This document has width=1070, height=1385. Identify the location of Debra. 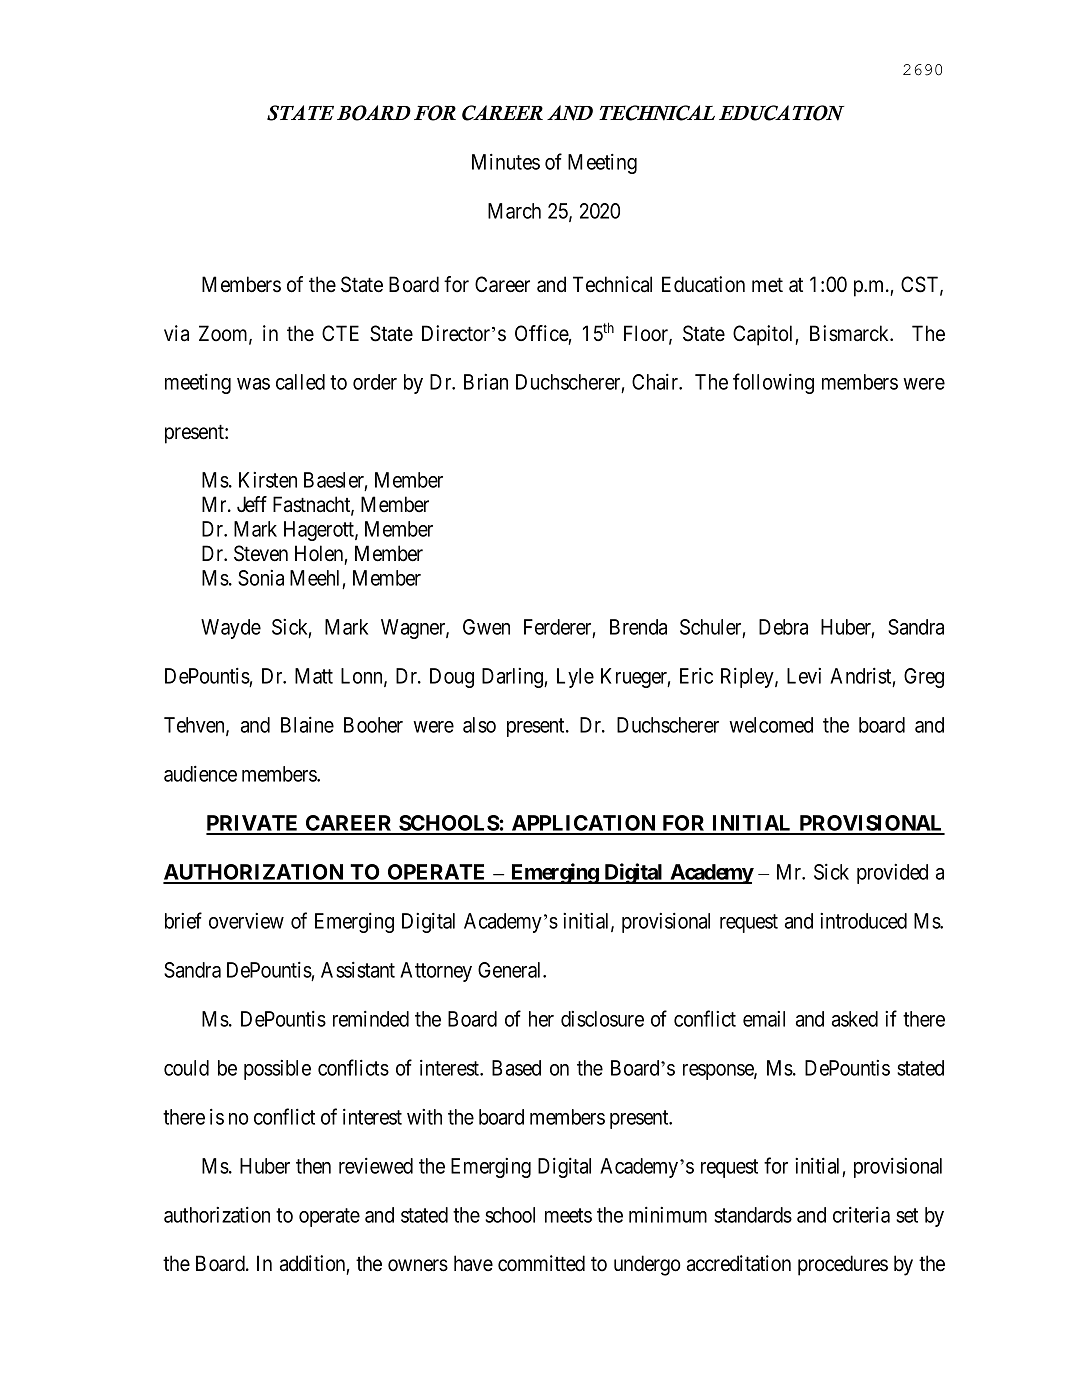
(783, 627).
